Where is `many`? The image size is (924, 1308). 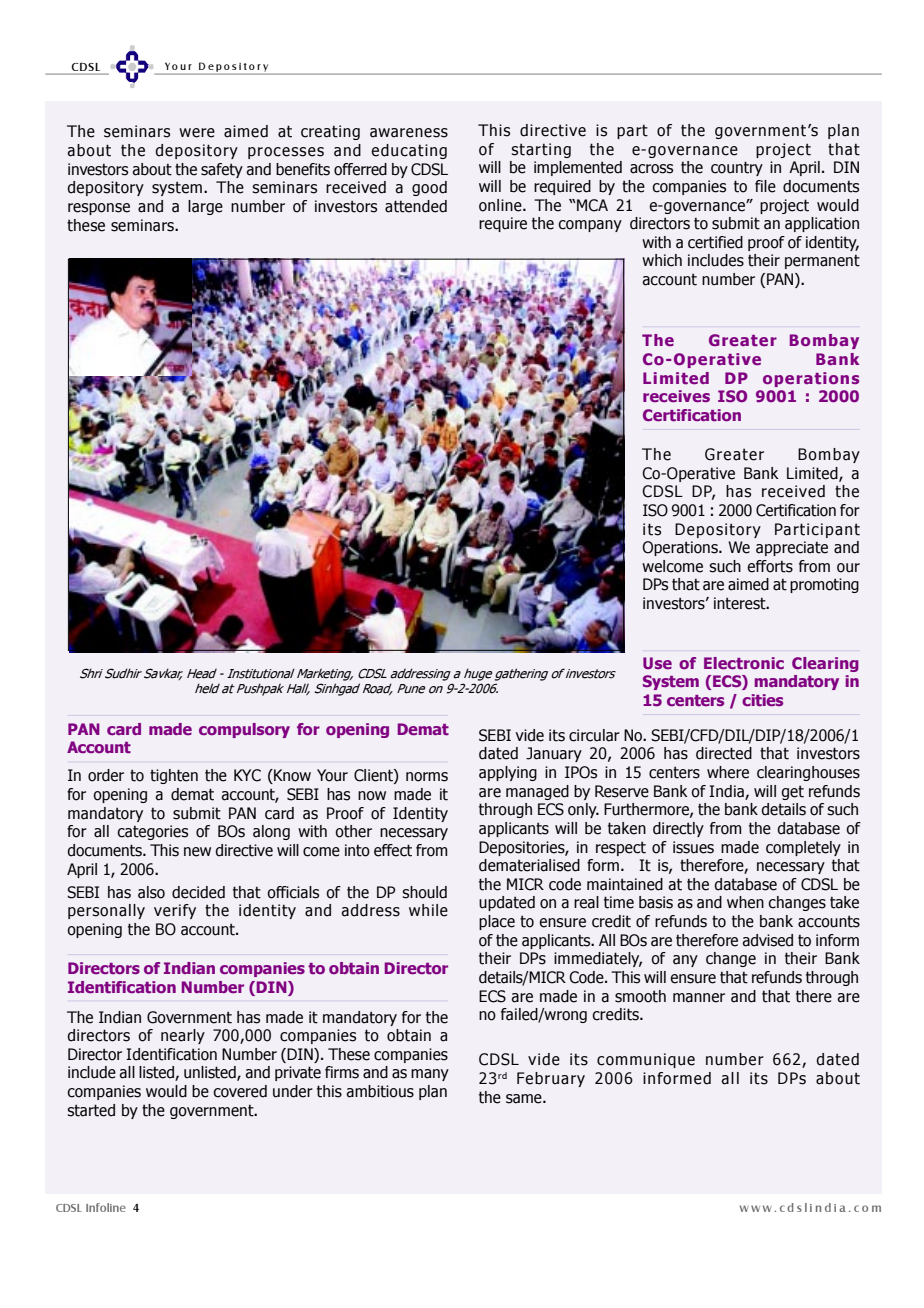
many is located at coordinates (430, 1075).
